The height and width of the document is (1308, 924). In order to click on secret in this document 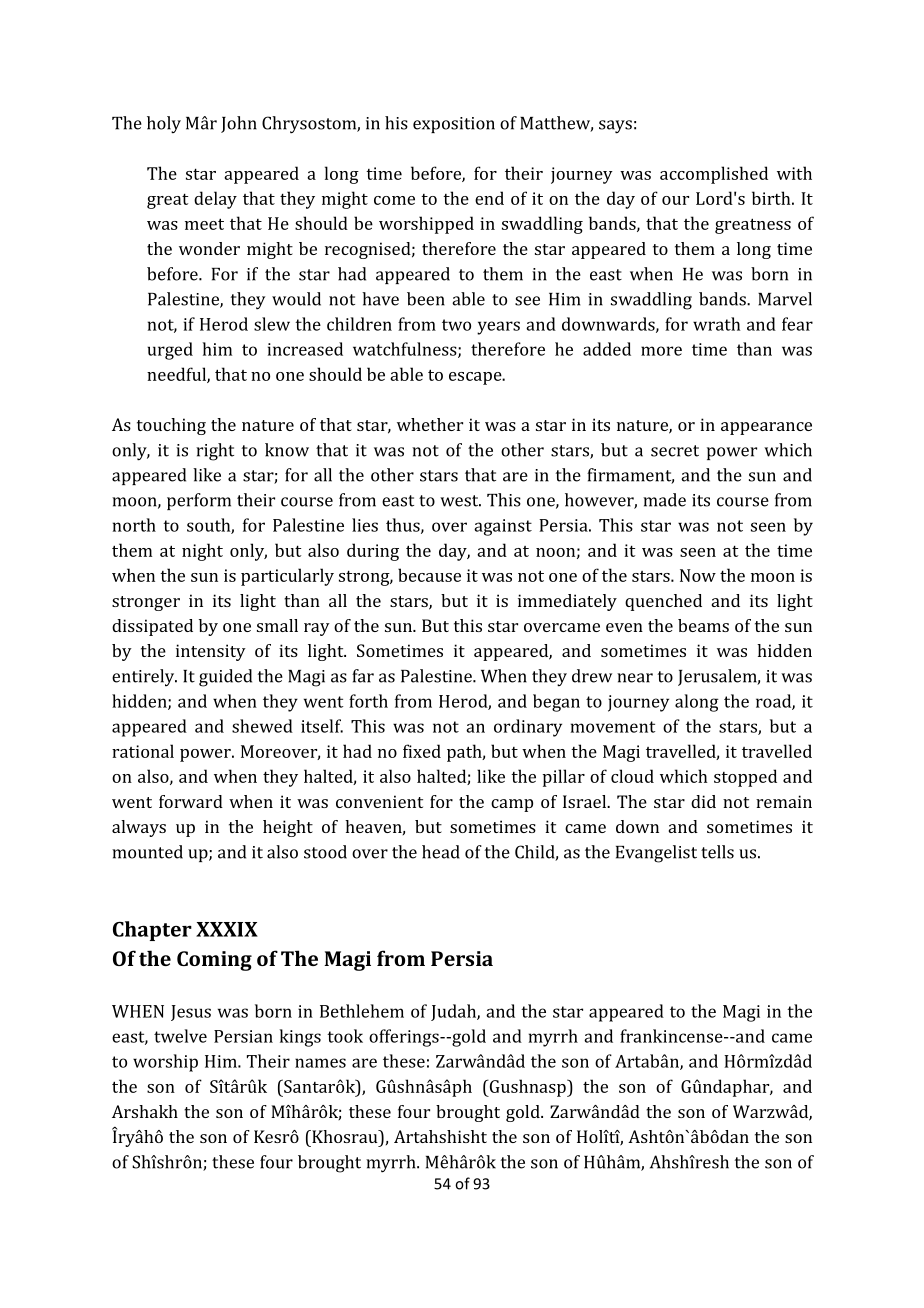, I will do `click(675, 451)`.
